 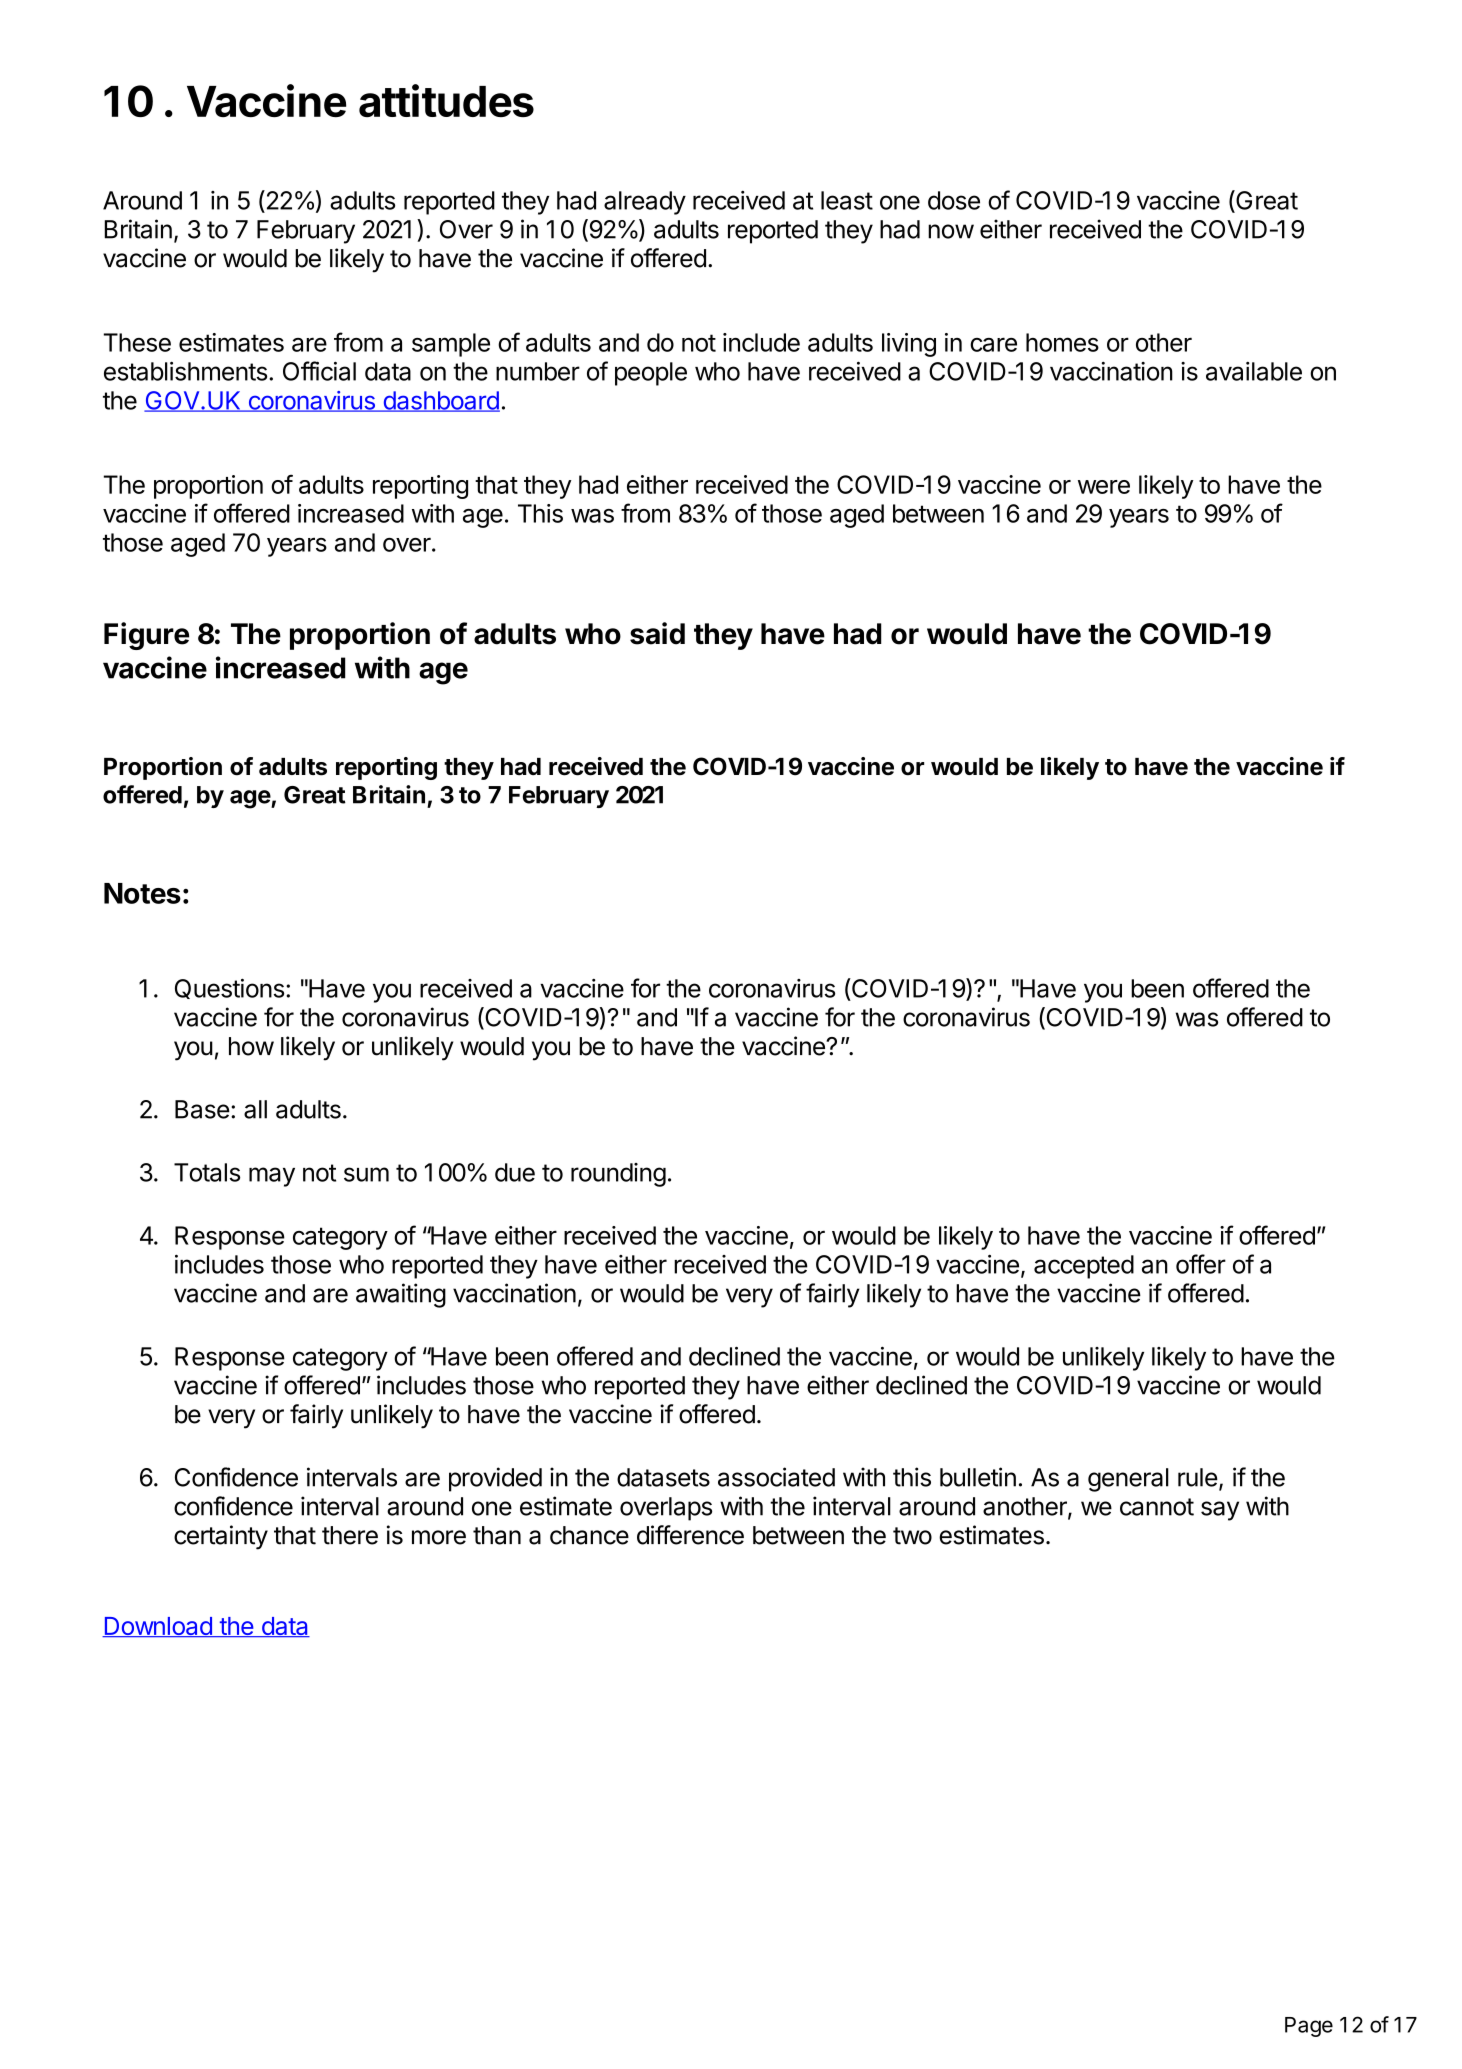 What do you see at coordinates (1084, 1267) in the screenshot?
I see `accepted` at bounding box center [1084, 1267].
